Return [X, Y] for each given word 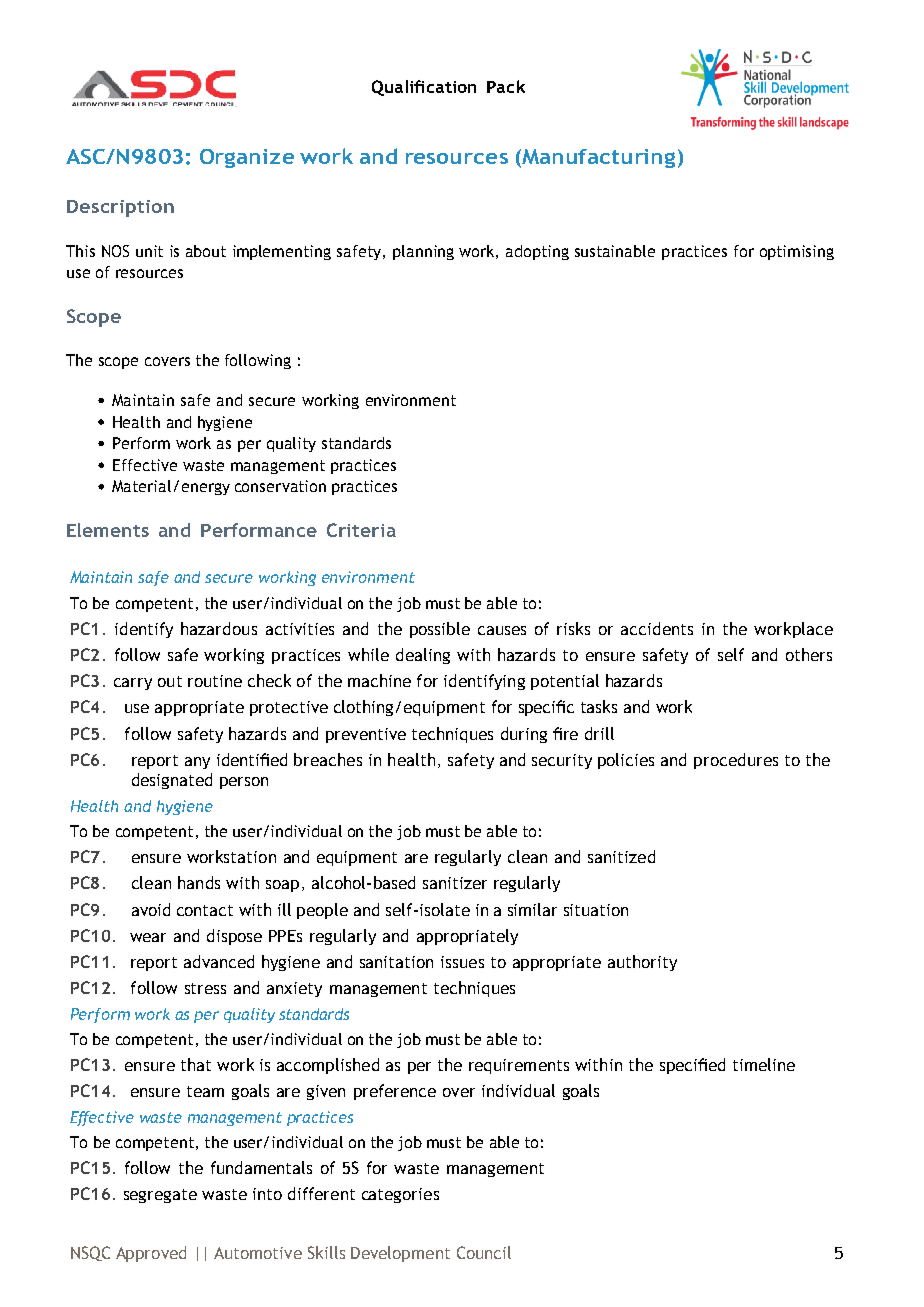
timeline [764, 1064]
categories [400, 1195]
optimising [797, 252]
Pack [506, 86]
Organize [247, 158]
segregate [160, 1196]
